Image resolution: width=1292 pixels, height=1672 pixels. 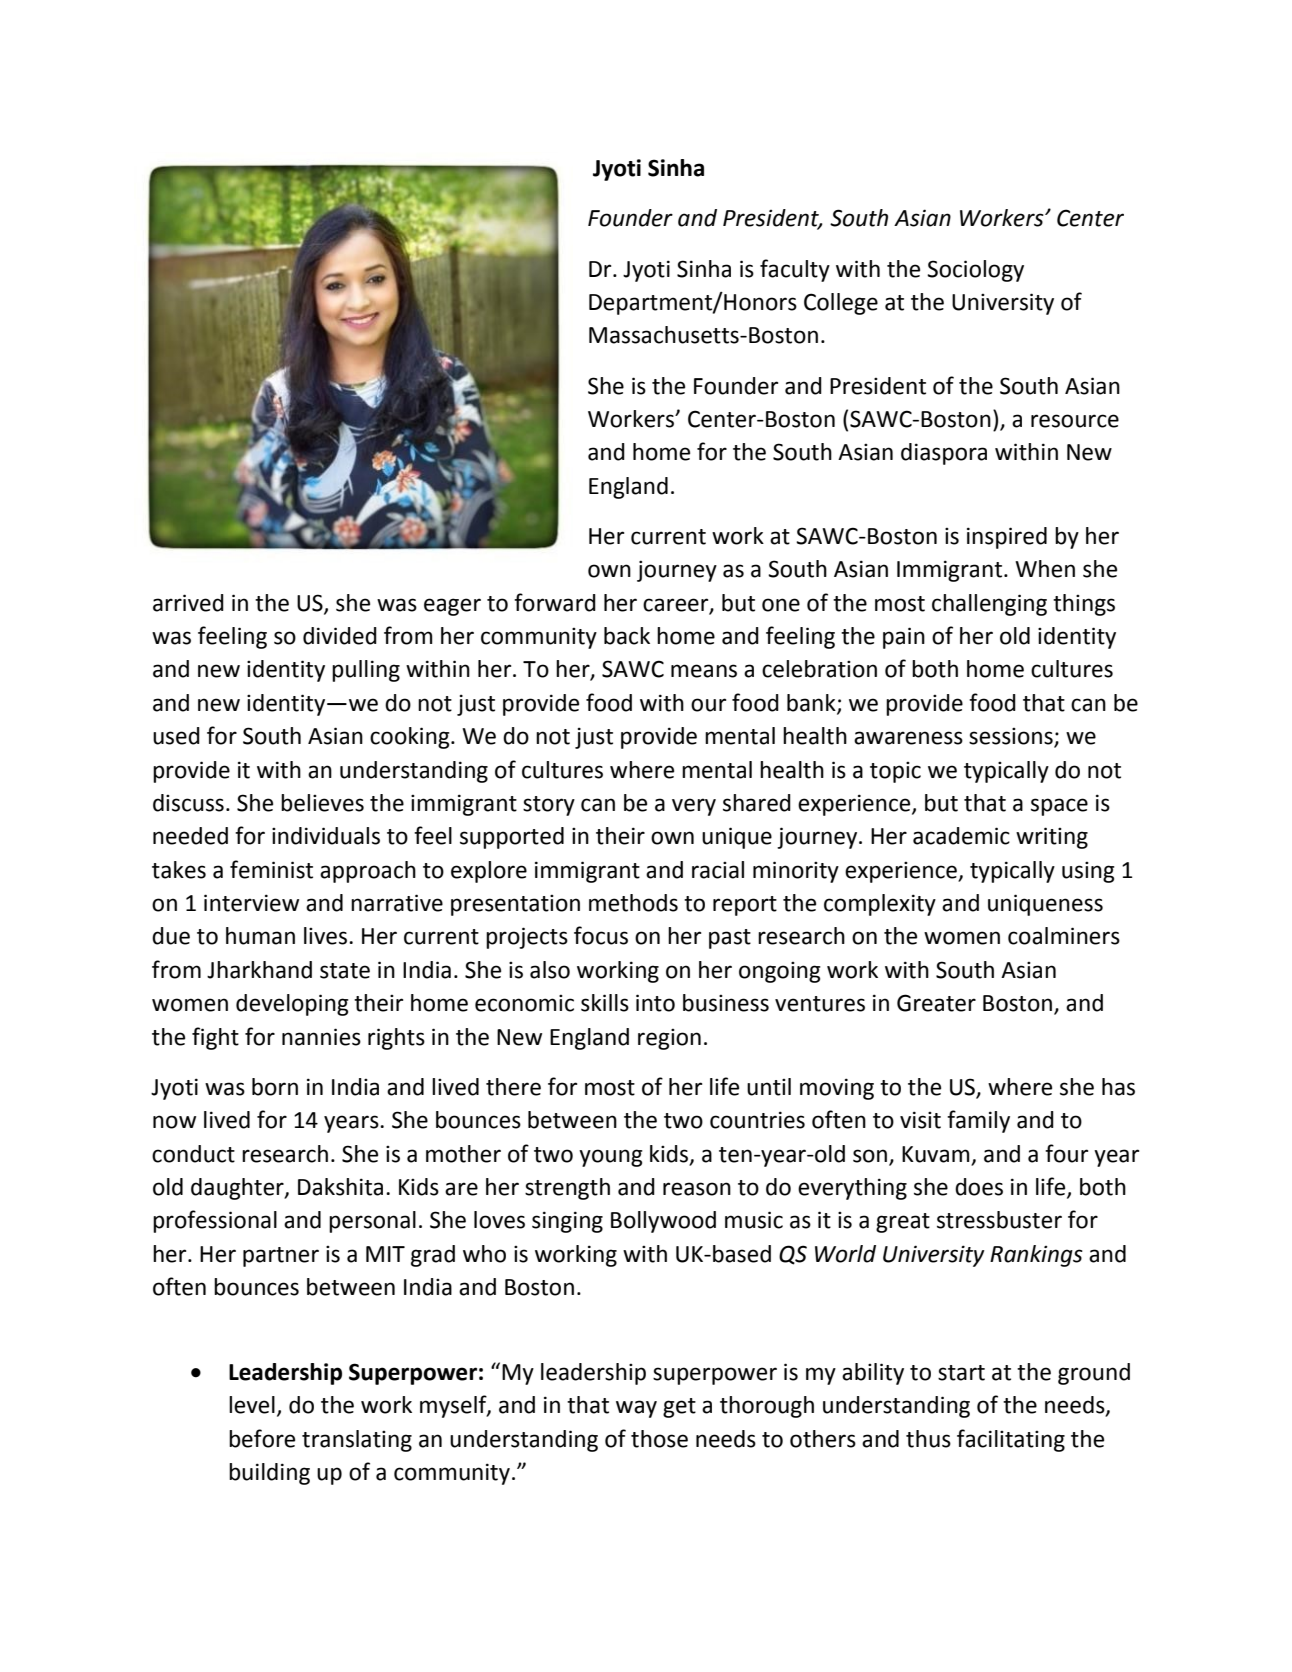 What do you see at coordinates (795, 270) in the screenshot?
I see `faculty` at bounding box center [795, 270].
